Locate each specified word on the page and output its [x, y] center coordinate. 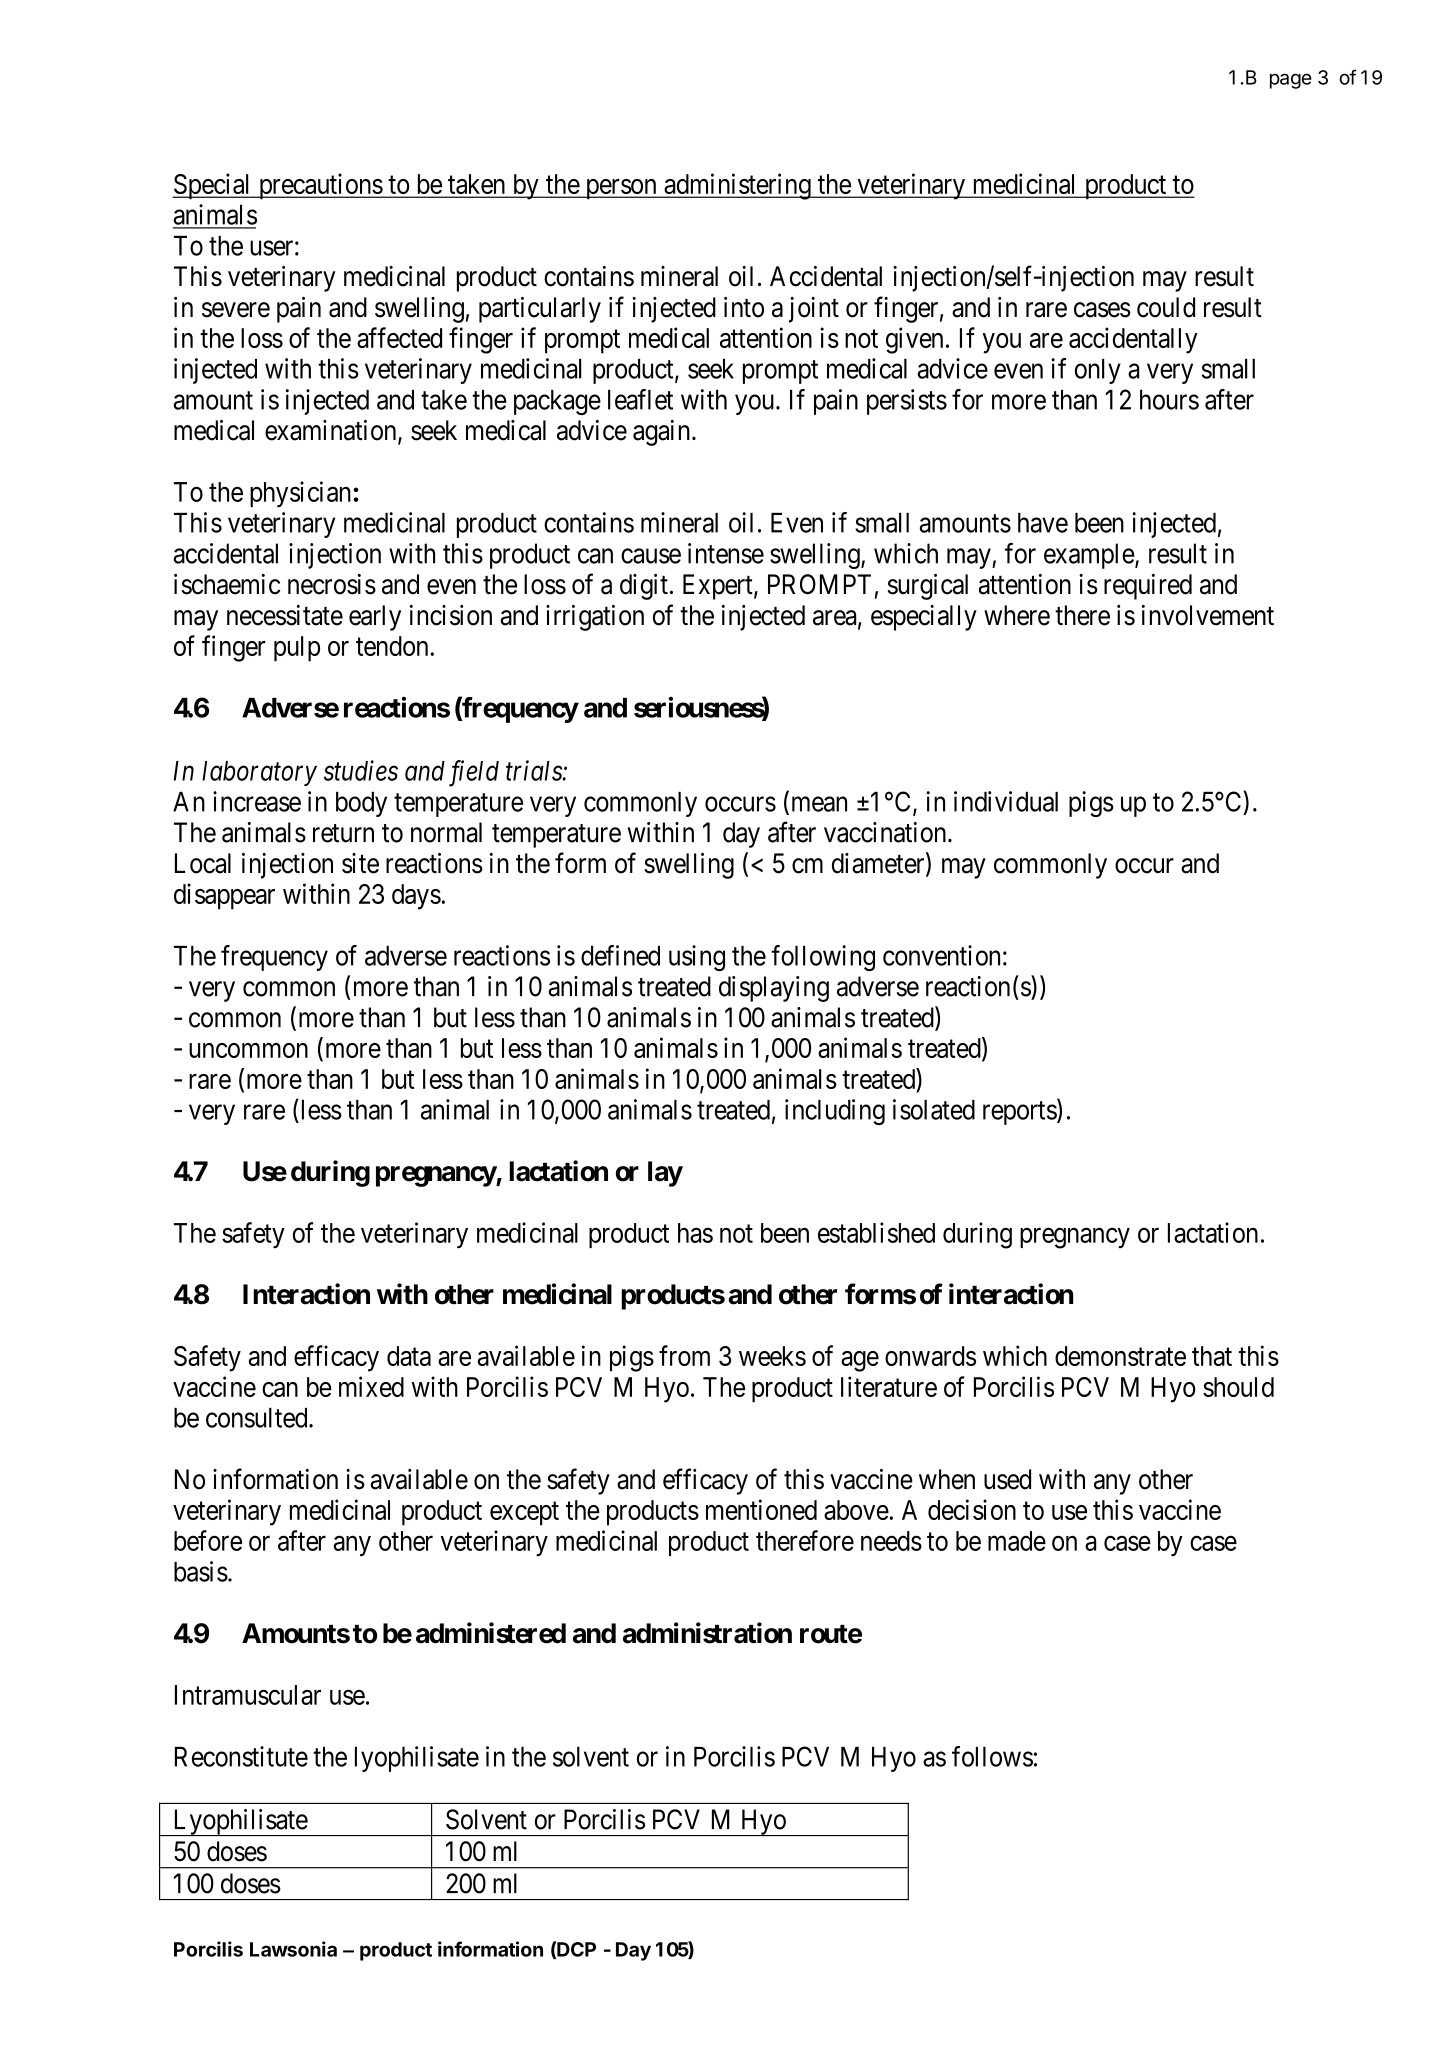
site [360, 863]
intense [726, 553]
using [697, 958]
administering [737, 186]
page [1291, 81]
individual [1006, 801]
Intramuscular [248, 1695]
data [409, 1356]
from [684, 1355]
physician [302, 494]
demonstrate [1120, 1356]
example [1089, 556]
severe [236, 310]
